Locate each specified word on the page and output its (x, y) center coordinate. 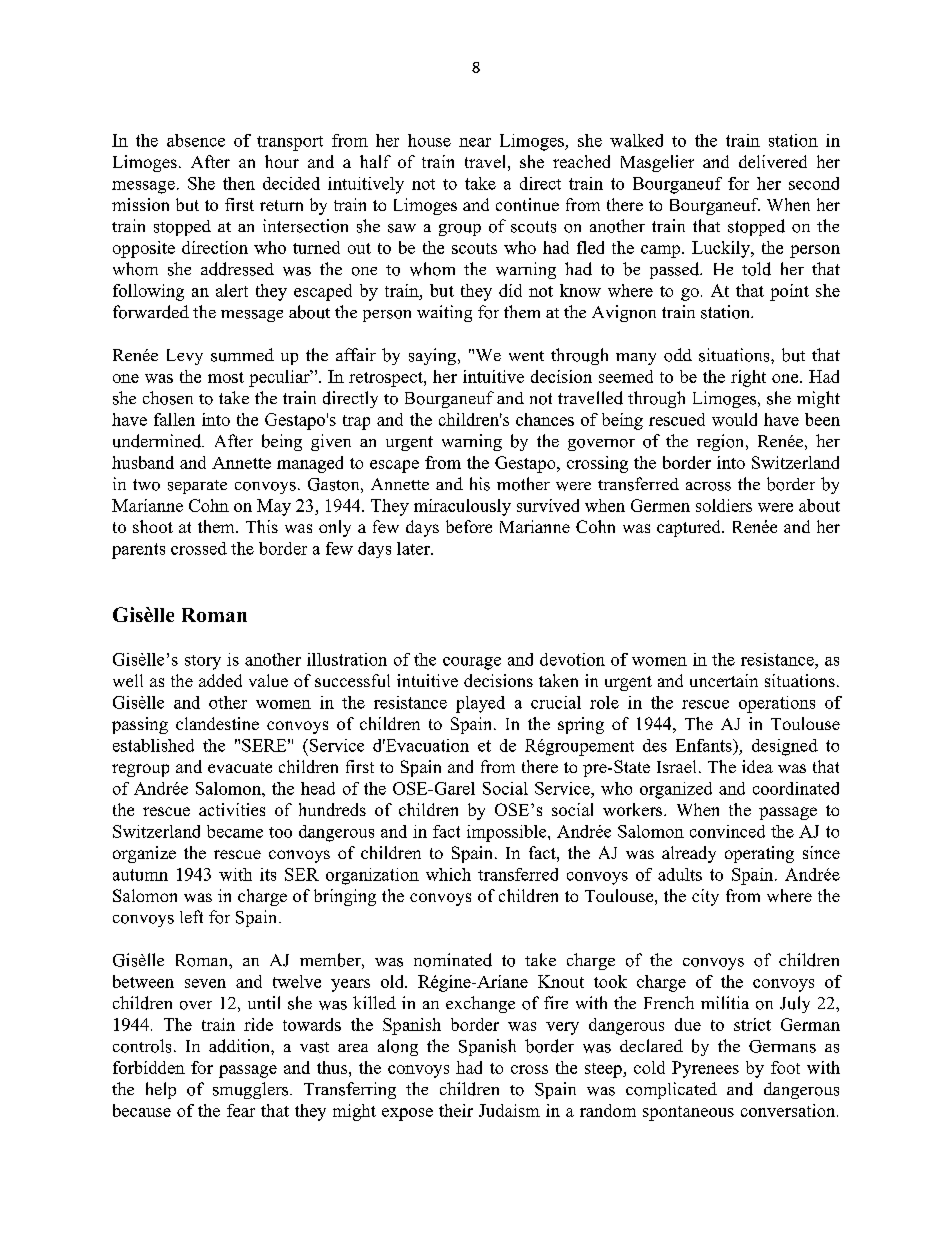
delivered (773, 161)
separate (197, 487)
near (475, 142)
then (239, 183)
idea (757, 766)
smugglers (250, 1090)
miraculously (462, 507)
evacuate (240, 767)
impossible (508, 833)
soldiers (724, 505)
